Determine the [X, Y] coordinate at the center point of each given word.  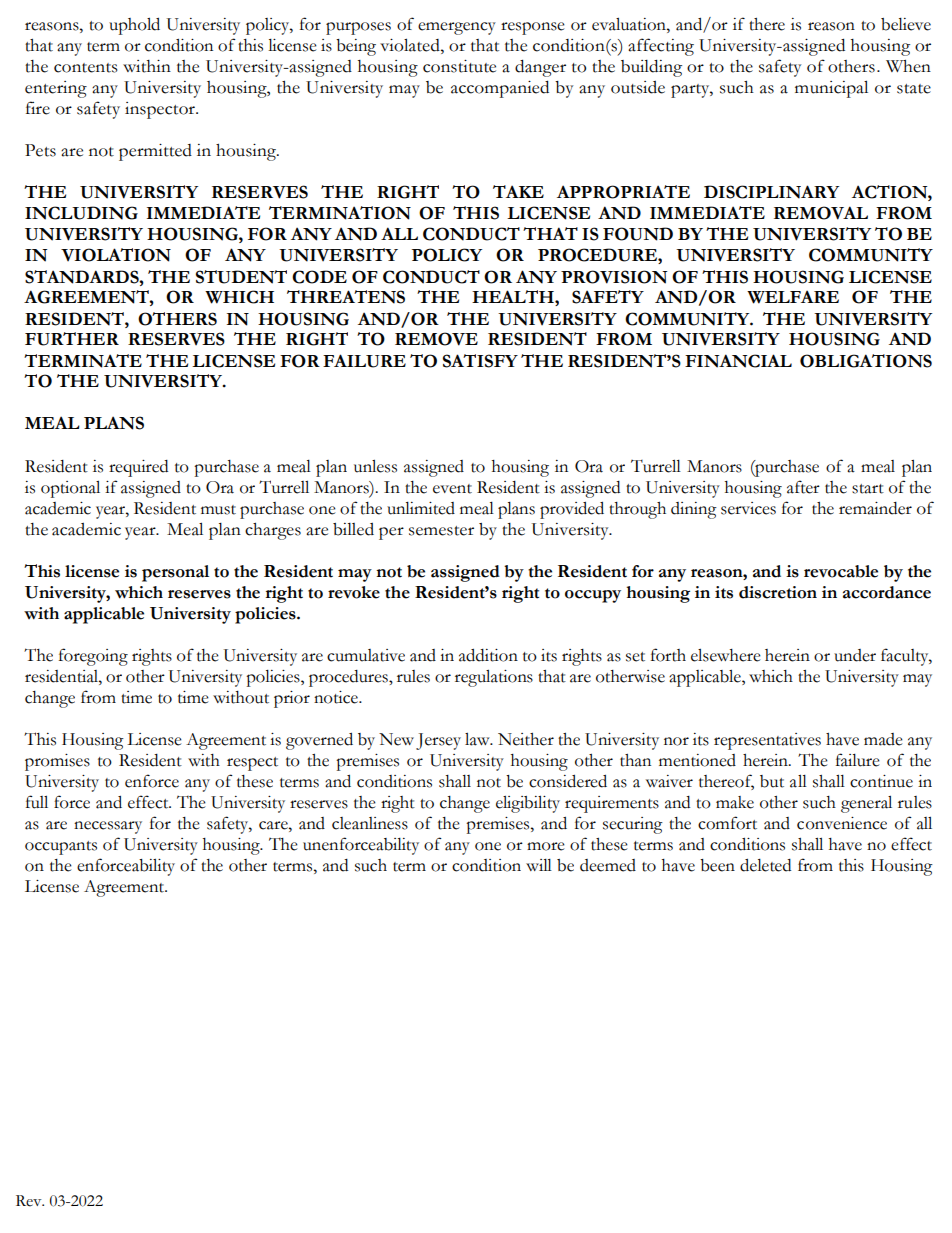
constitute [459, 66]
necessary [108, 827]
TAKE [518, 191]
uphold [134, 26]
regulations [494, 678]
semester [441, 531]
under [855, 655]
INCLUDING [81, 213]
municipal [831, 89]
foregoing [93, 657]
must [218, 510]
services [748, 508]
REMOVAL [821, 213]
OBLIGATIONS [866, 361]
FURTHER [72, 339]
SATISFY [480, 361]
